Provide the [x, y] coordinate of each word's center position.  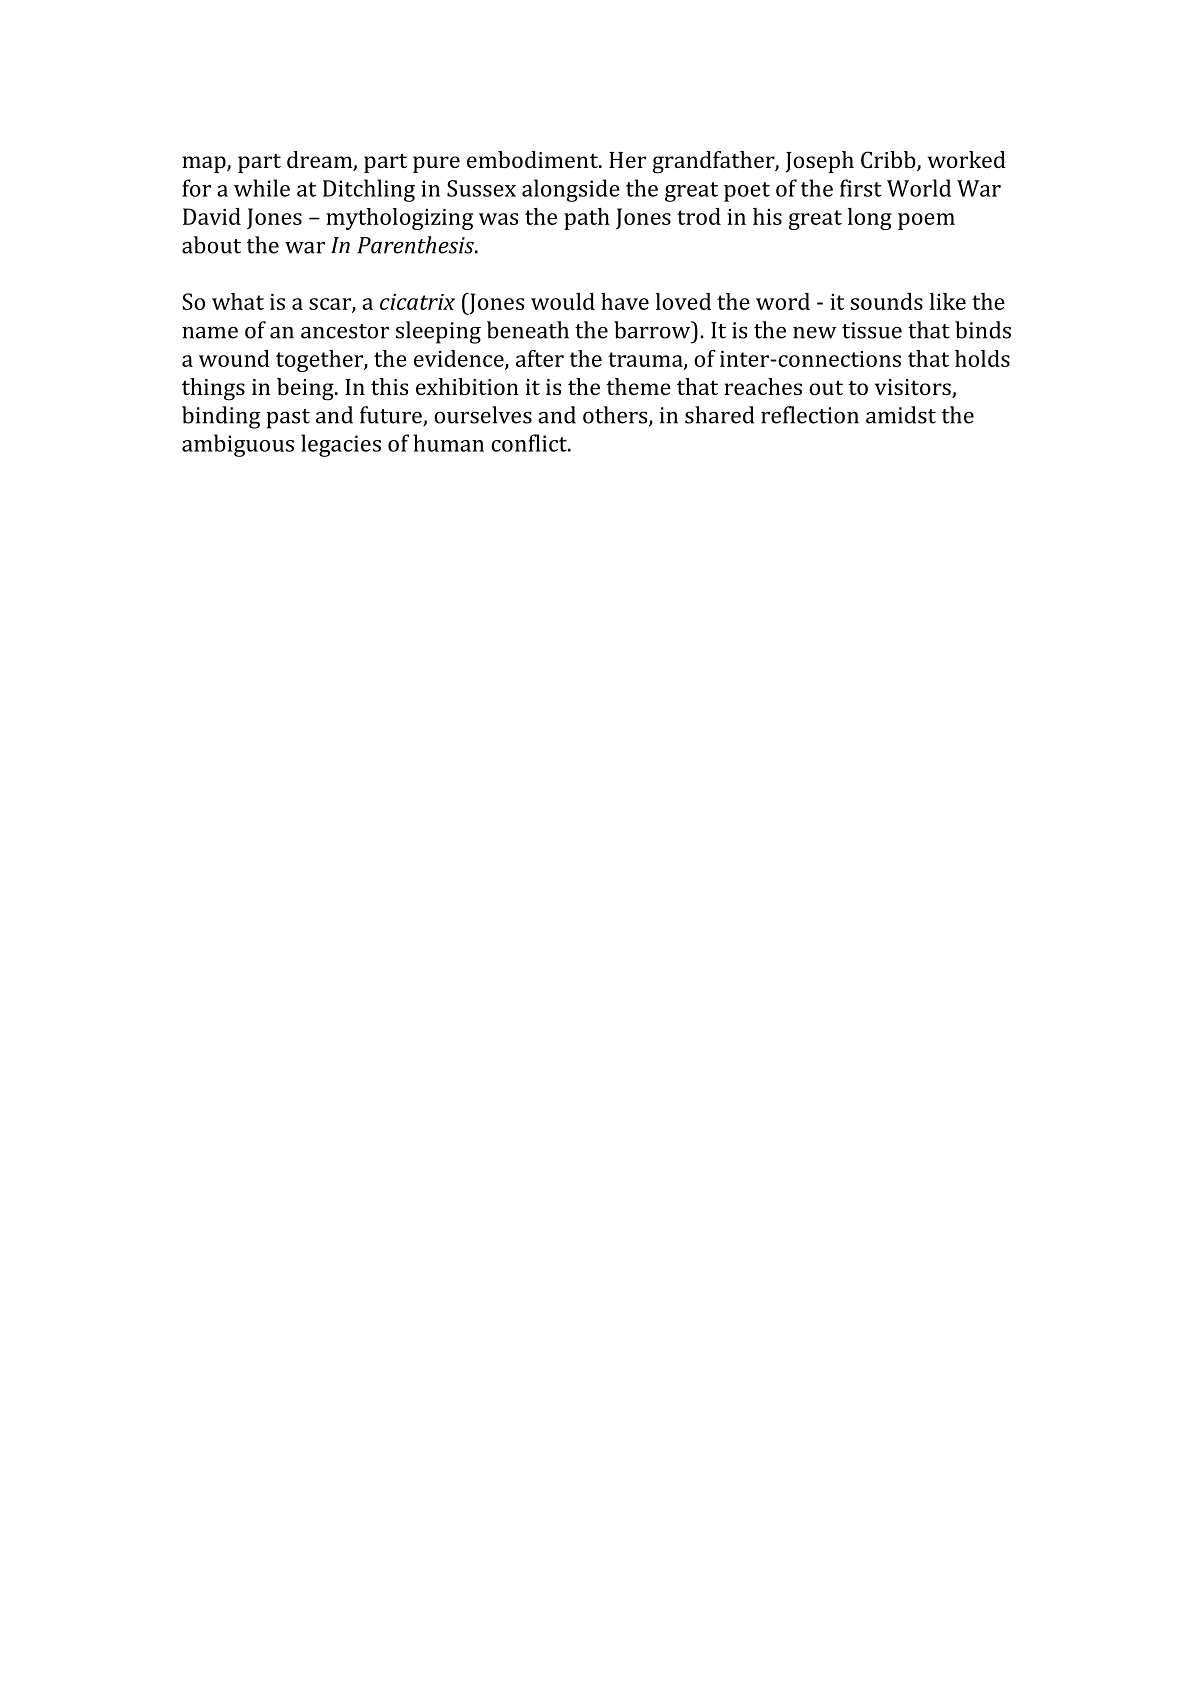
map [205, 164]
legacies [341, 445]
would [563, 301]
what [238, 301]
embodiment [533, 159]
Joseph [820, 162]
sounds [887, 301]
